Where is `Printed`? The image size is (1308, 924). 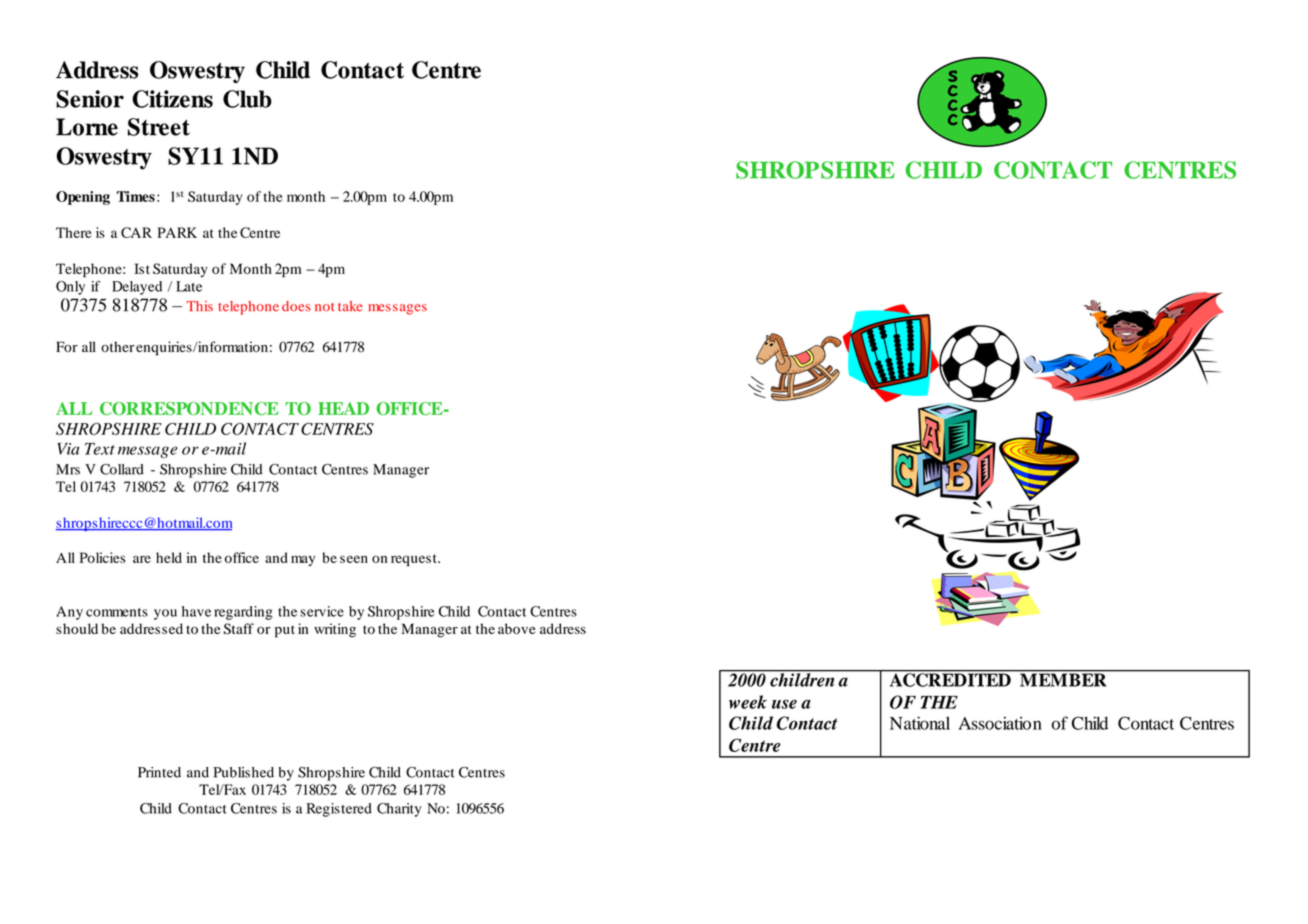
Printed is located at coordinates (159, 772).
